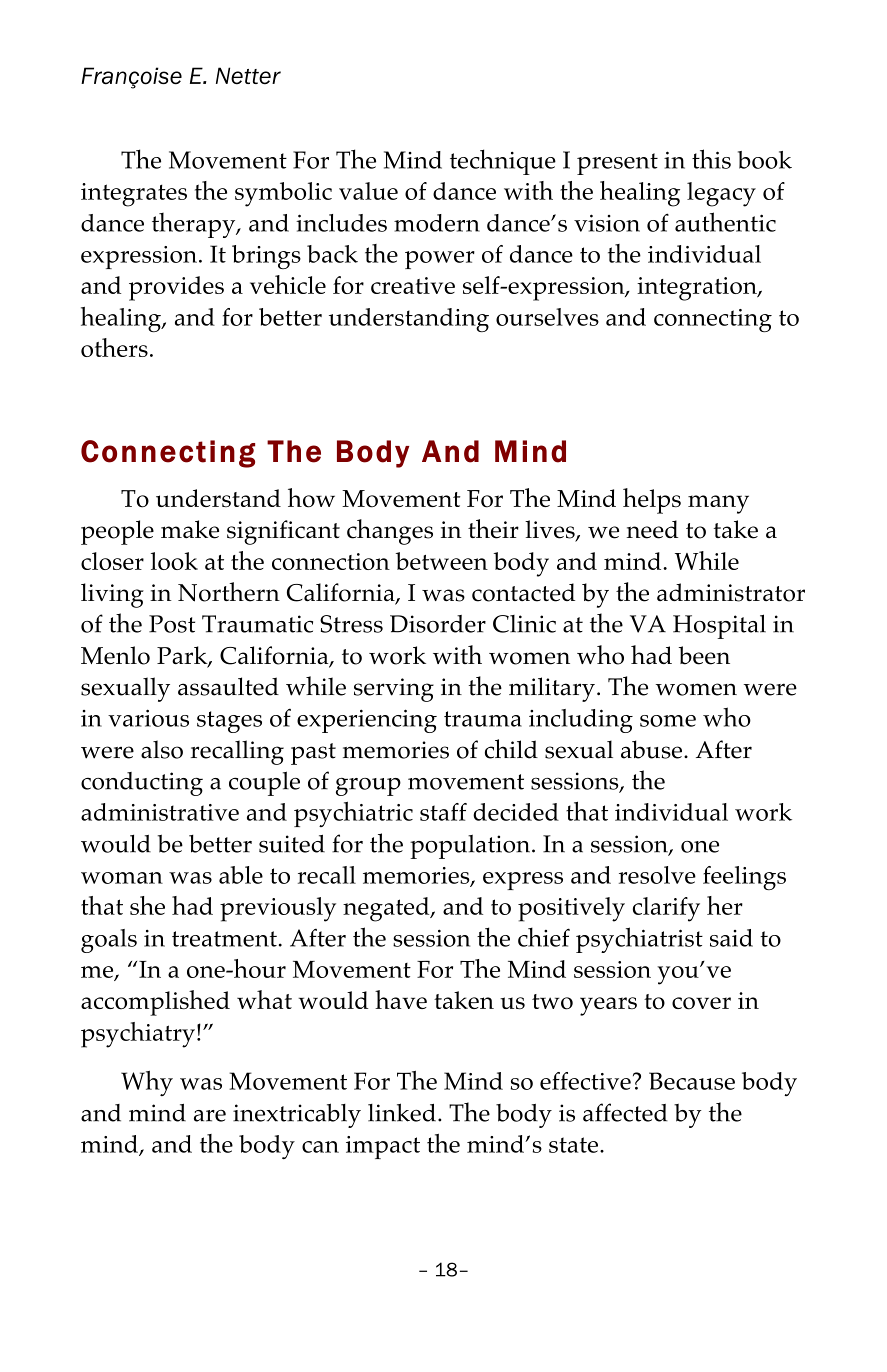  Describe the element at coordinates (248, 76) in the page. I see `Netter` at that location.
